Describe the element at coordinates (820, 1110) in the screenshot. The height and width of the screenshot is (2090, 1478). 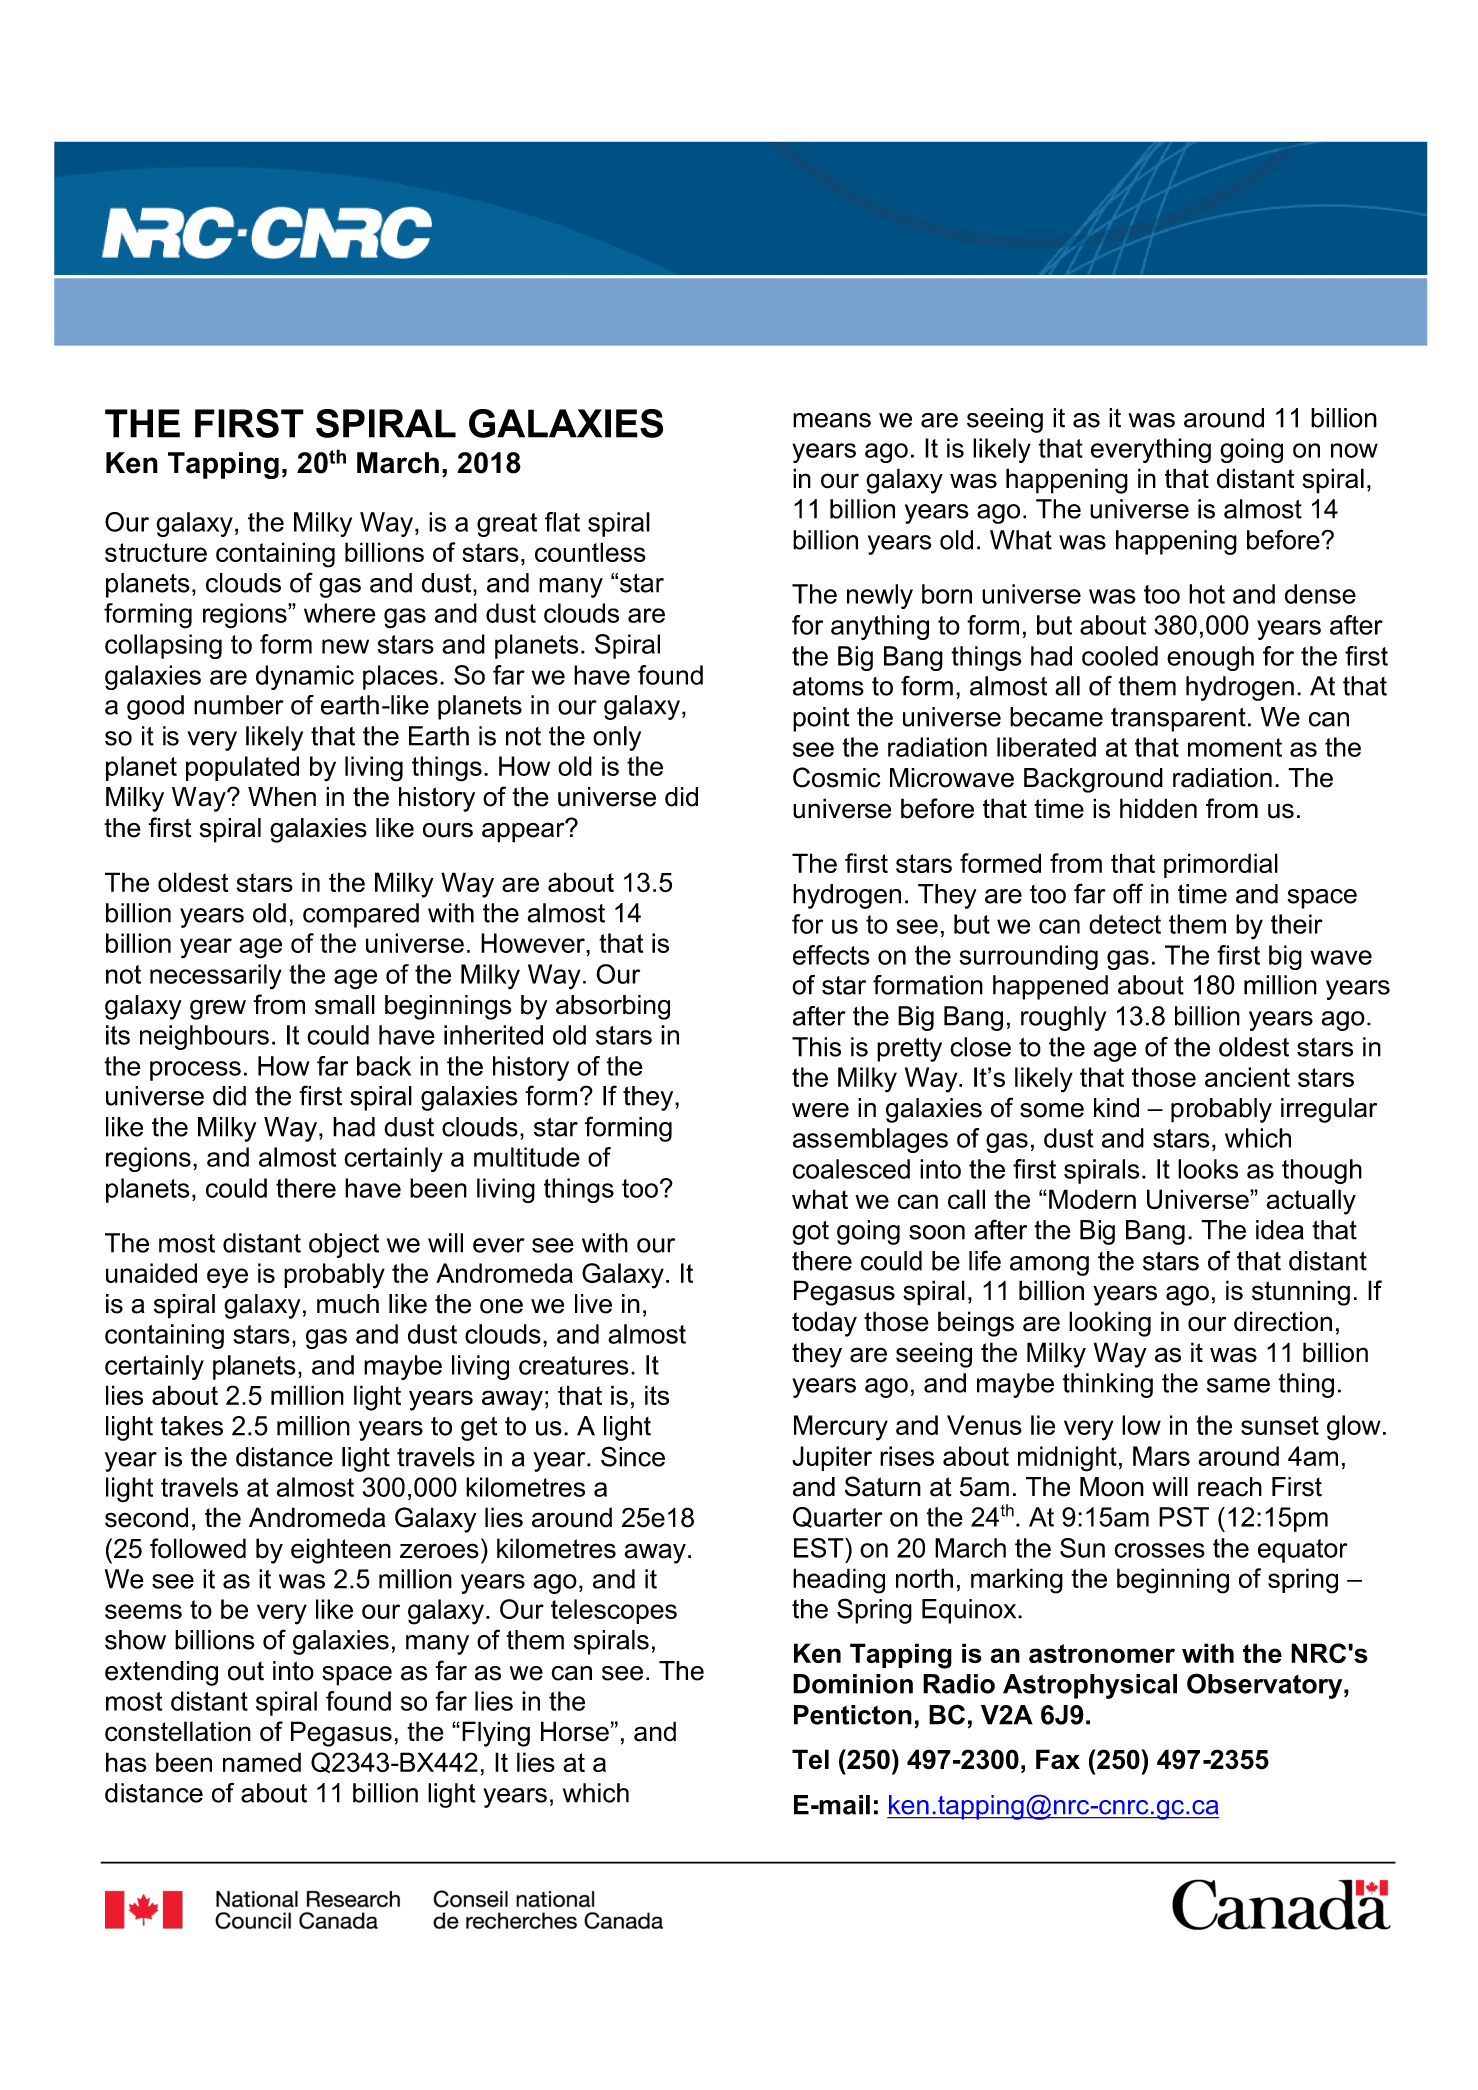
I see `were` at that location.
